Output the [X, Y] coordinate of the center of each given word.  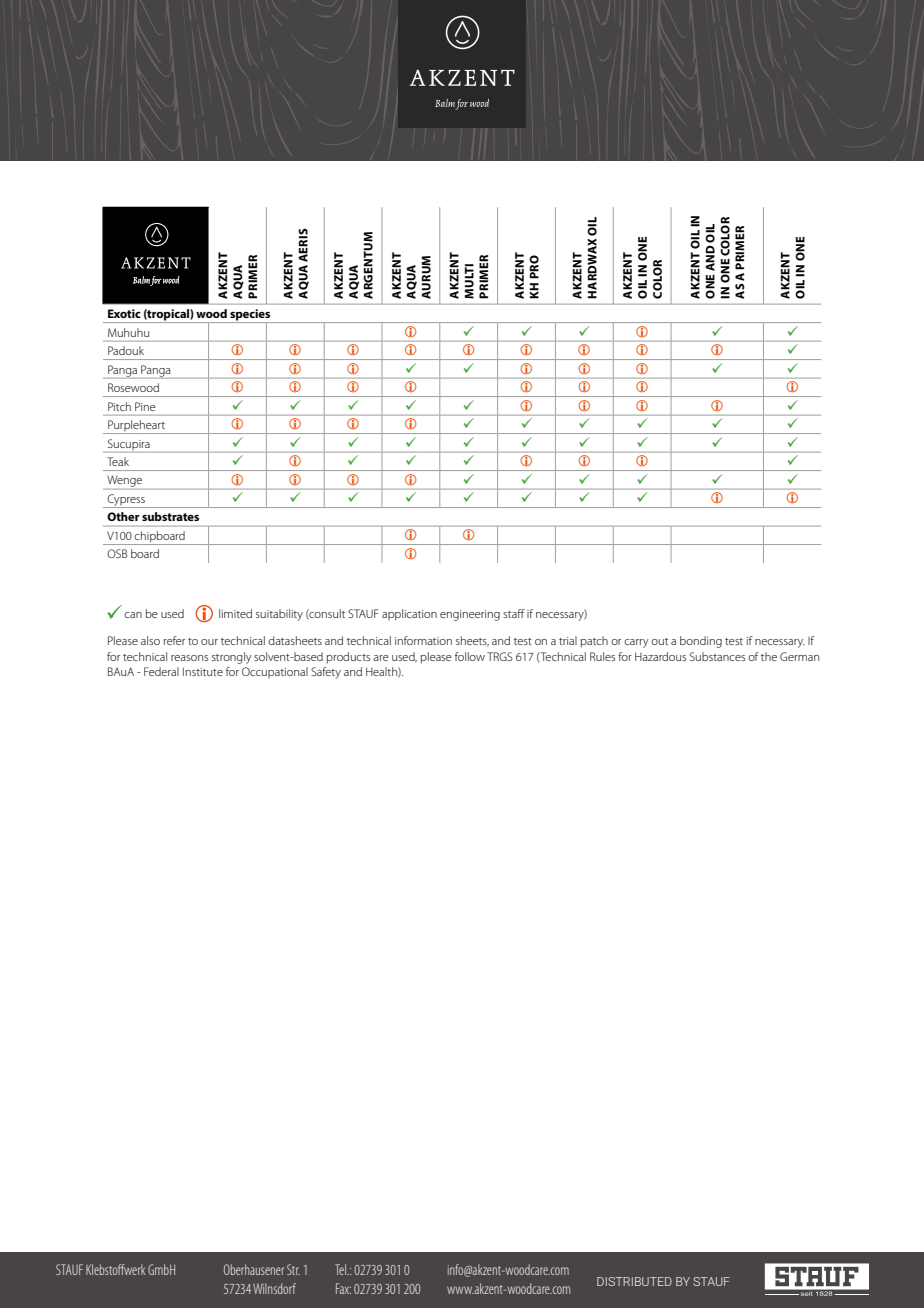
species [250, 316]
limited [235, 613]
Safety [326, 673]
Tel [341, 1269]
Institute [203, 671]
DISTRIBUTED [634, 1281]
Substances [717, 656]
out [659, 641]
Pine [145, 406]
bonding [701, 642]
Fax [343, 1288]
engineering [470, 615]
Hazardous [660, 656]
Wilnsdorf [274, 1288]
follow [470, 656]
